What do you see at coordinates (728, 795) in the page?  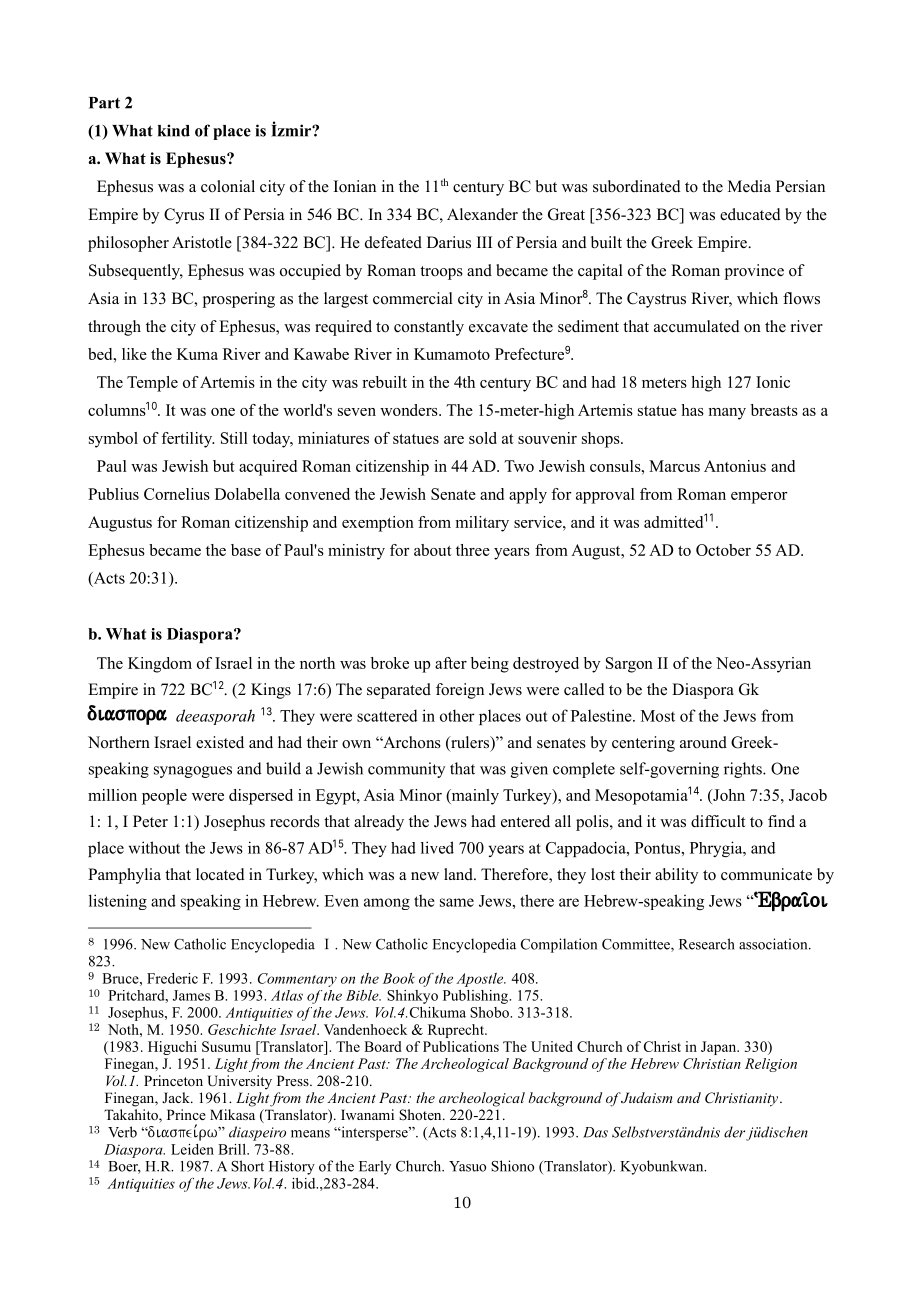 I see `John` at bounding box center [728, 795].
